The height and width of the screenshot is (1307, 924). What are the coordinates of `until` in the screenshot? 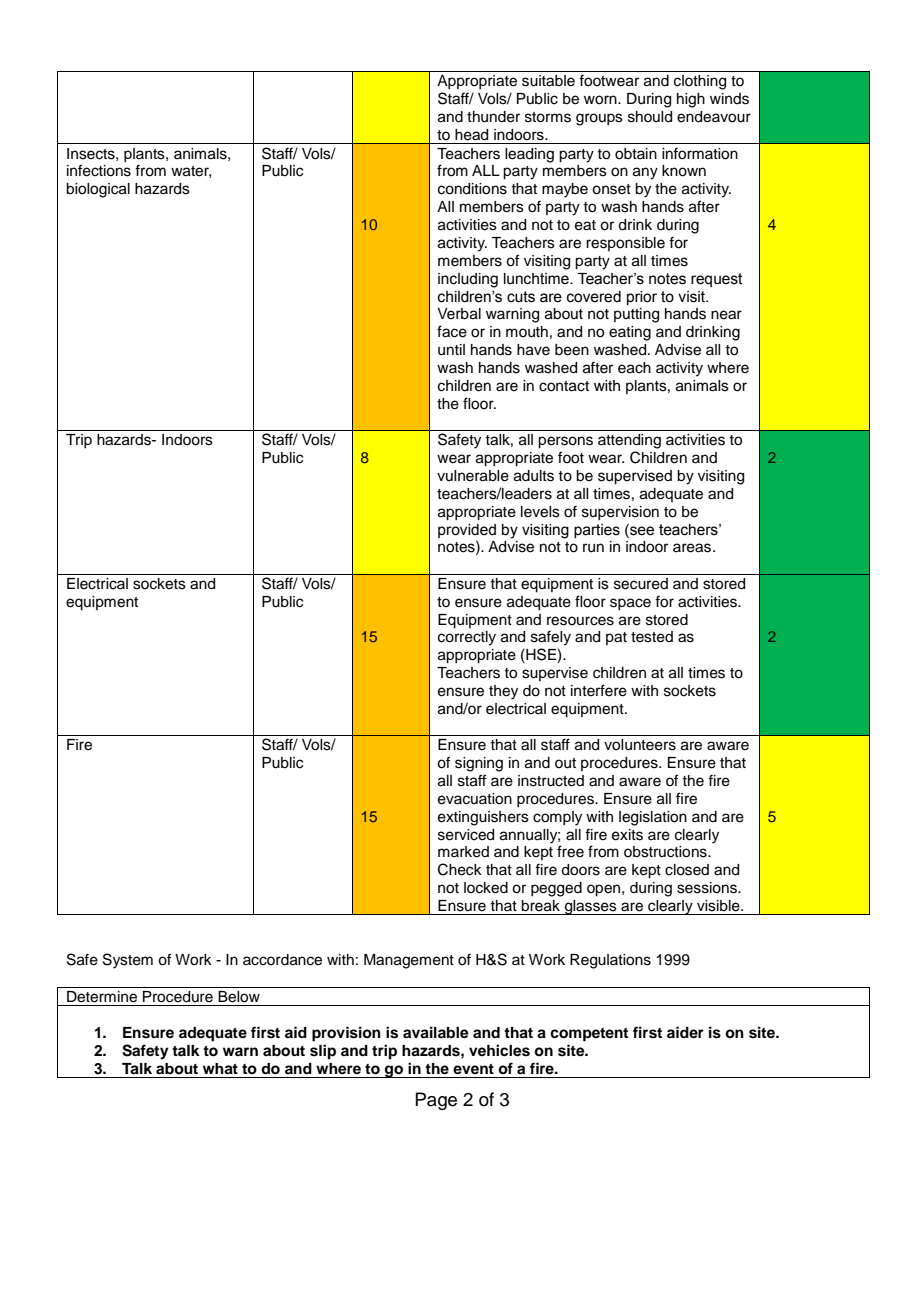 It's located at (451, 350).
